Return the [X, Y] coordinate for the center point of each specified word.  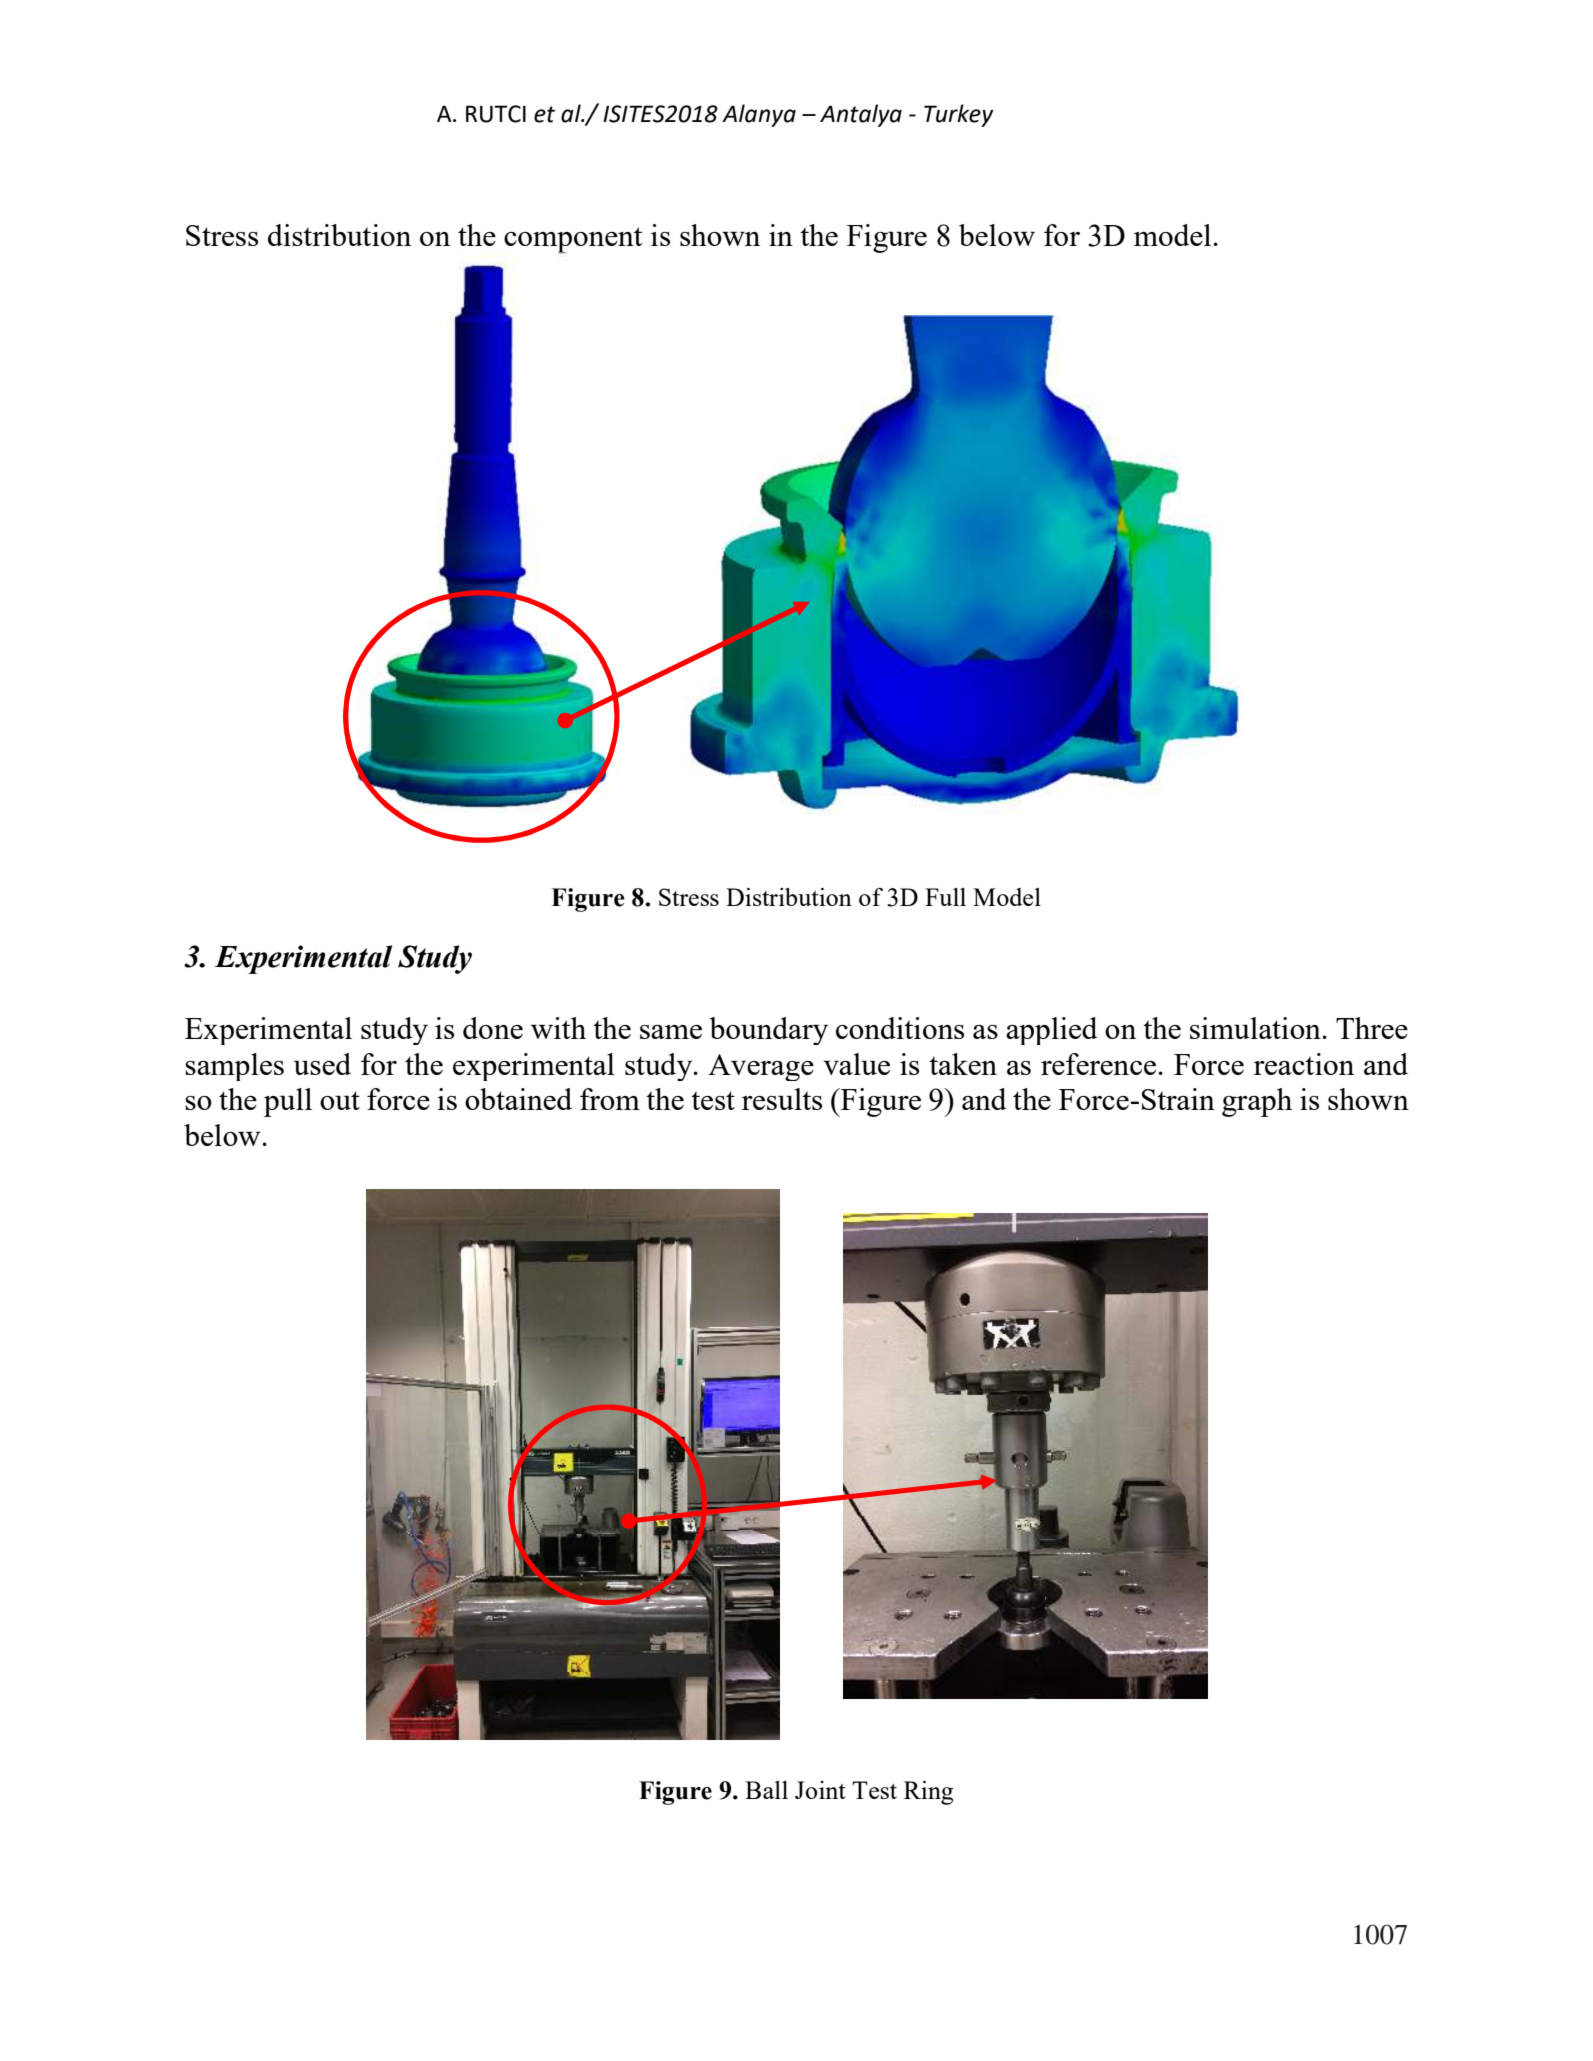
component [573, 240]
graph [1257, 1102]
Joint [820, 1790]
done [493, 1028]
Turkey [958, 115]
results [782, 1099]
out [340, 1100]
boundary [769, 1031]
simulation [1256, 1028]
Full [945, 897]
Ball [766, 1790]
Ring [928, 1793]
